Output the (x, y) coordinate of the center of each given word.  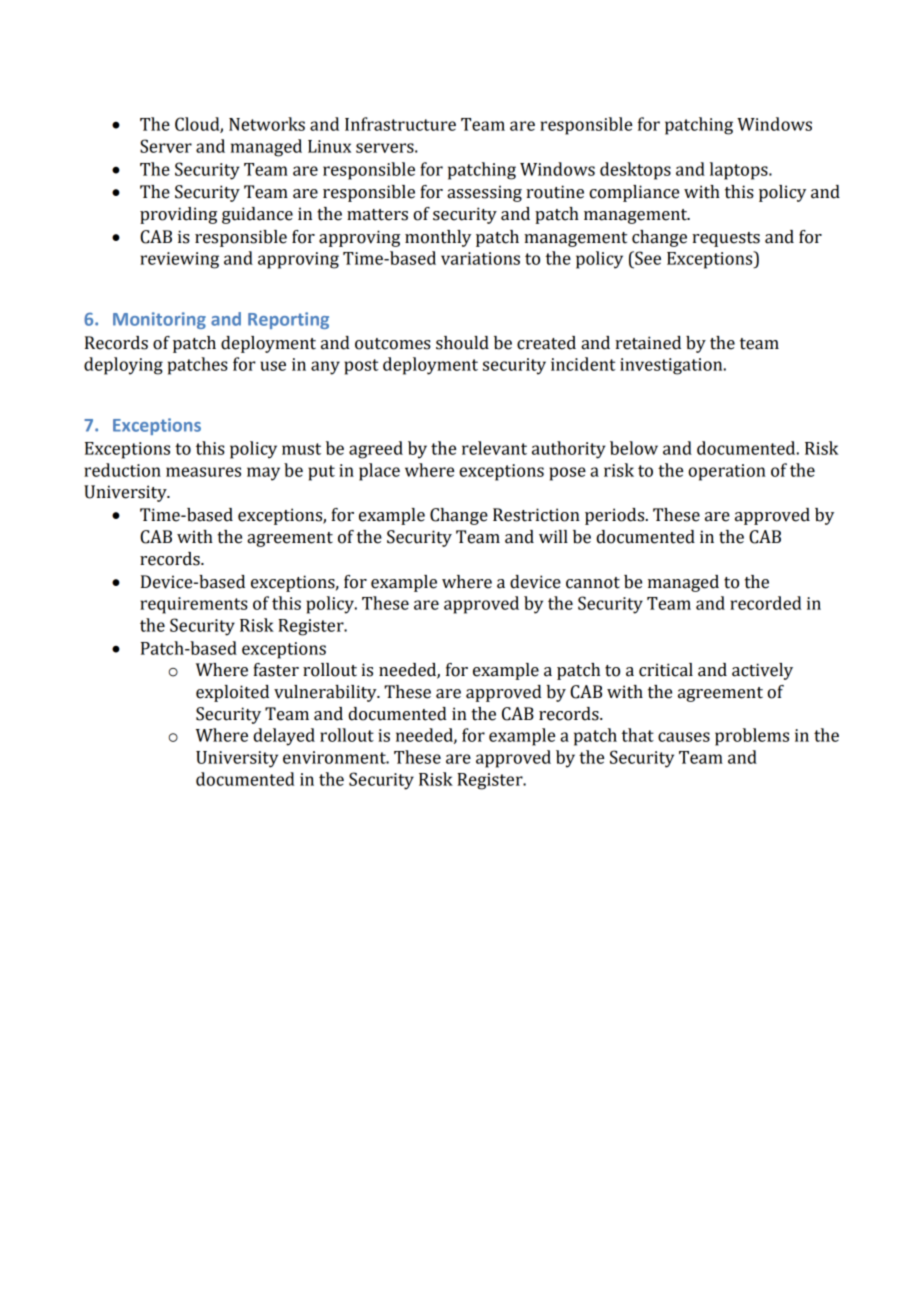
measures (203, 472)
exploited (232, 693)
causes (684, 737)
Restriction (536, 515)
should (462, 343)
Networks (267, 124)
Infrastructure (400, 124)
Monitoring (159, 320)
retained (648, 343)
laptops (740, 171)
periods (616, 516)
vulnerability (326, 693)
